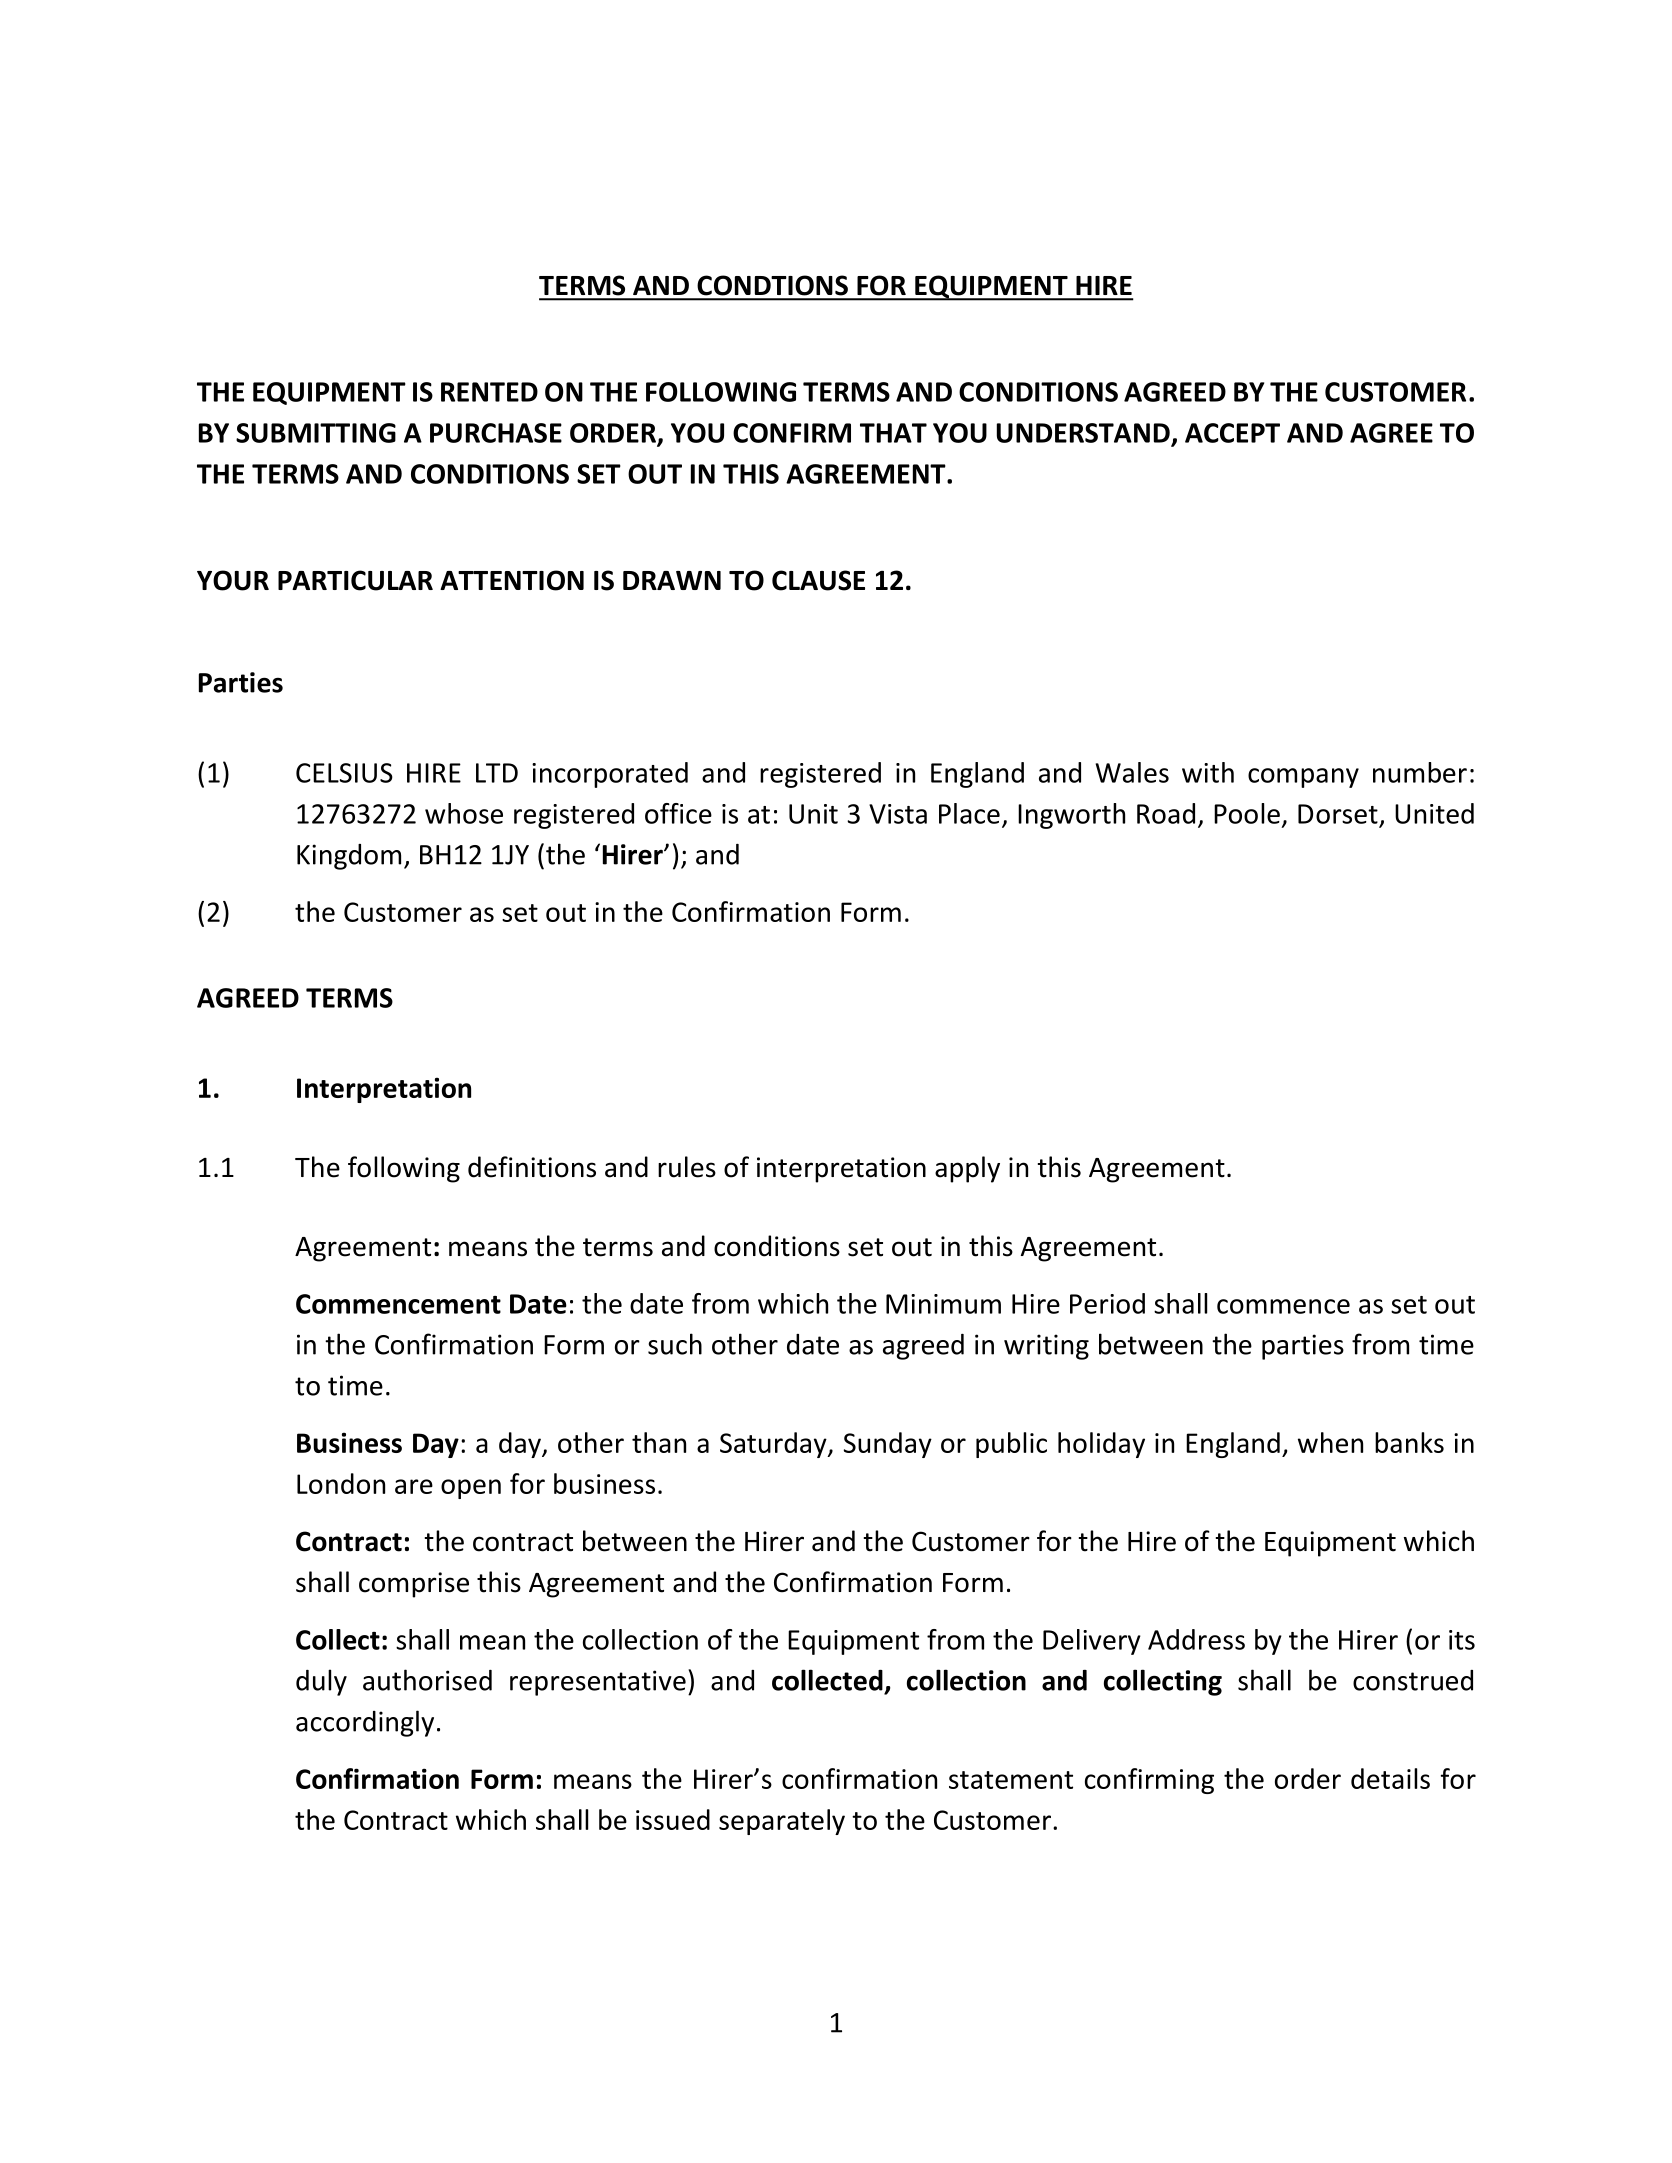  What do you see at coordinates (782, 1822) in the document?
I see `separately` at bounding box center [782, 1822].
